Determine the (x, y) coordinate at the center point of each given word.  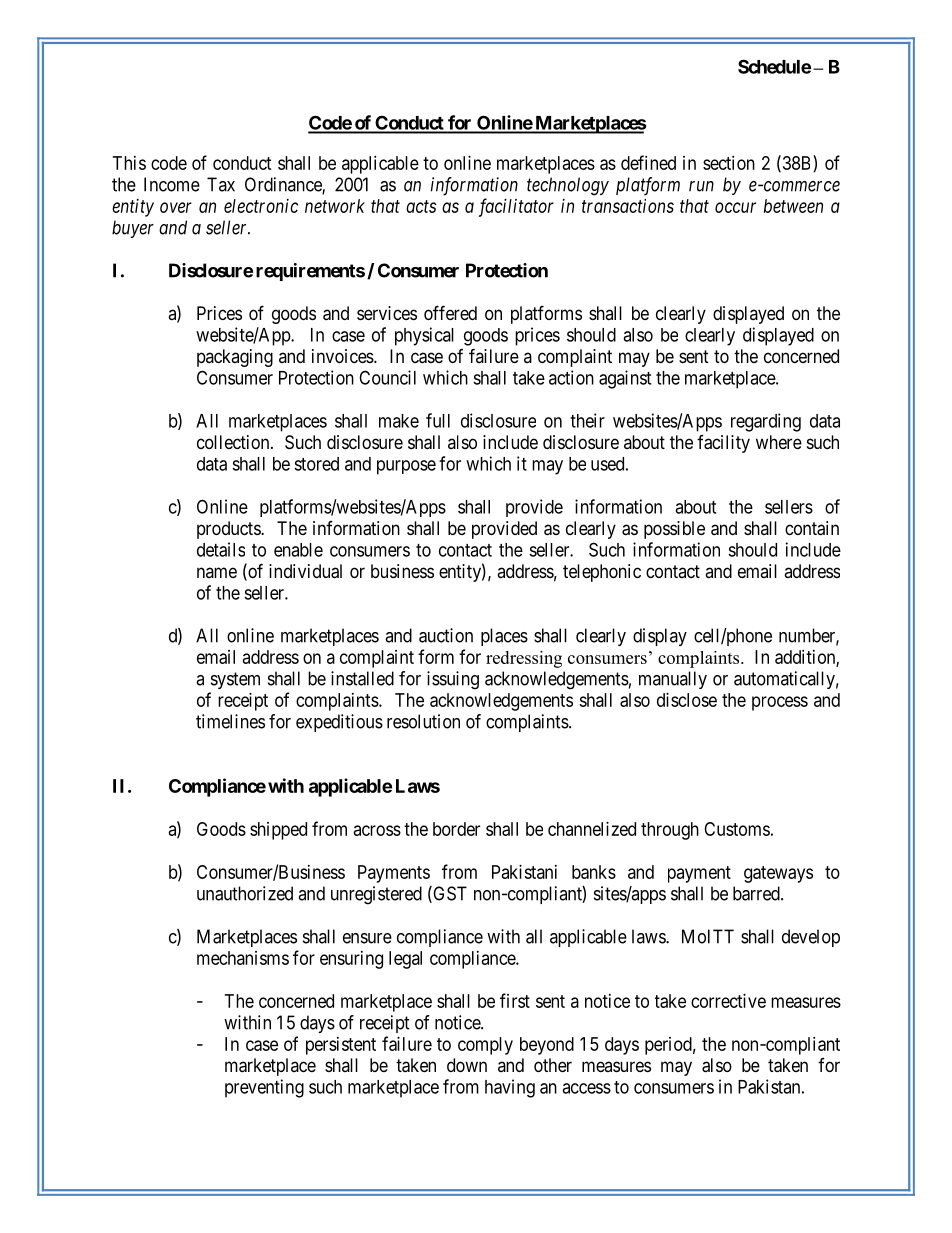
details (221, 549)
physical (424, 336)
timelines (230, 721)
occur (735, 207)
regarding (766, 422)
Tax (221, 184)
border (456, 829)
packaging (235, 358)
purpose (406, 467)
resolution (423, 721)
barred (757, 893)
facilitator (516, 207)
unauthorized (245, 893)
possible (674, 530)
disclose (687, 700)
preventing (264, 1088)
